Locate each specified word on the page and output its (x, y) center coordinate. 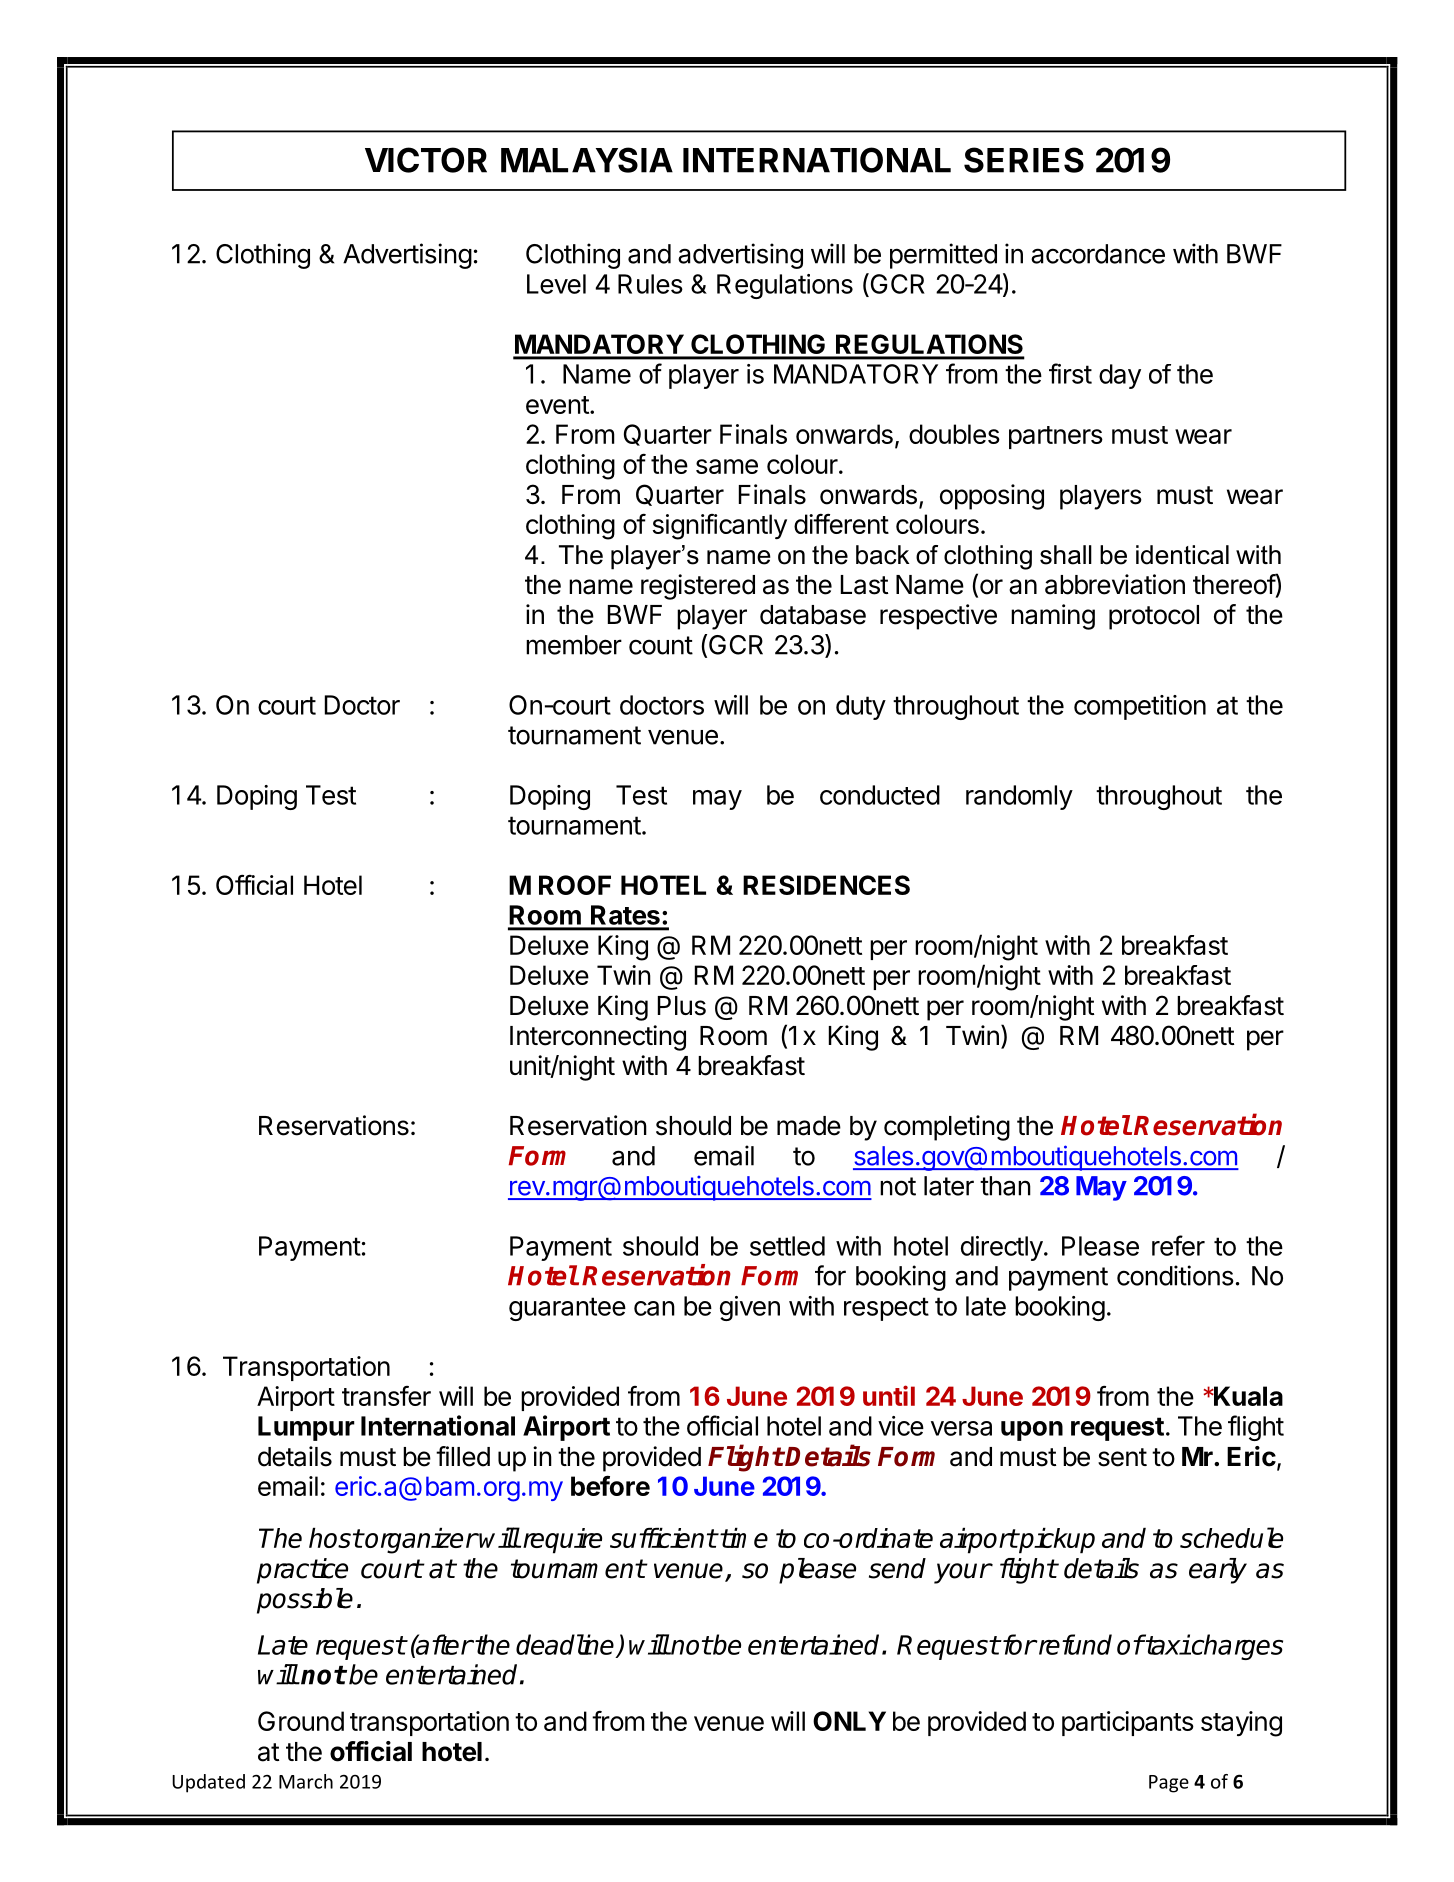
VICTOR (426, 160)
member (574, 645)
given (750, 1308)
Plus (682, 1006)
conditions (1175, 1275)
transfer (386, 1396)
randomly (1019, 797)
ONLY (849, 1721)
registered (698, 587)
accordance (1098, 254)
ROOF (575, 885)
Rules (650, 284)
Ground (301, 1721)
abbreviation (1115, 584)
